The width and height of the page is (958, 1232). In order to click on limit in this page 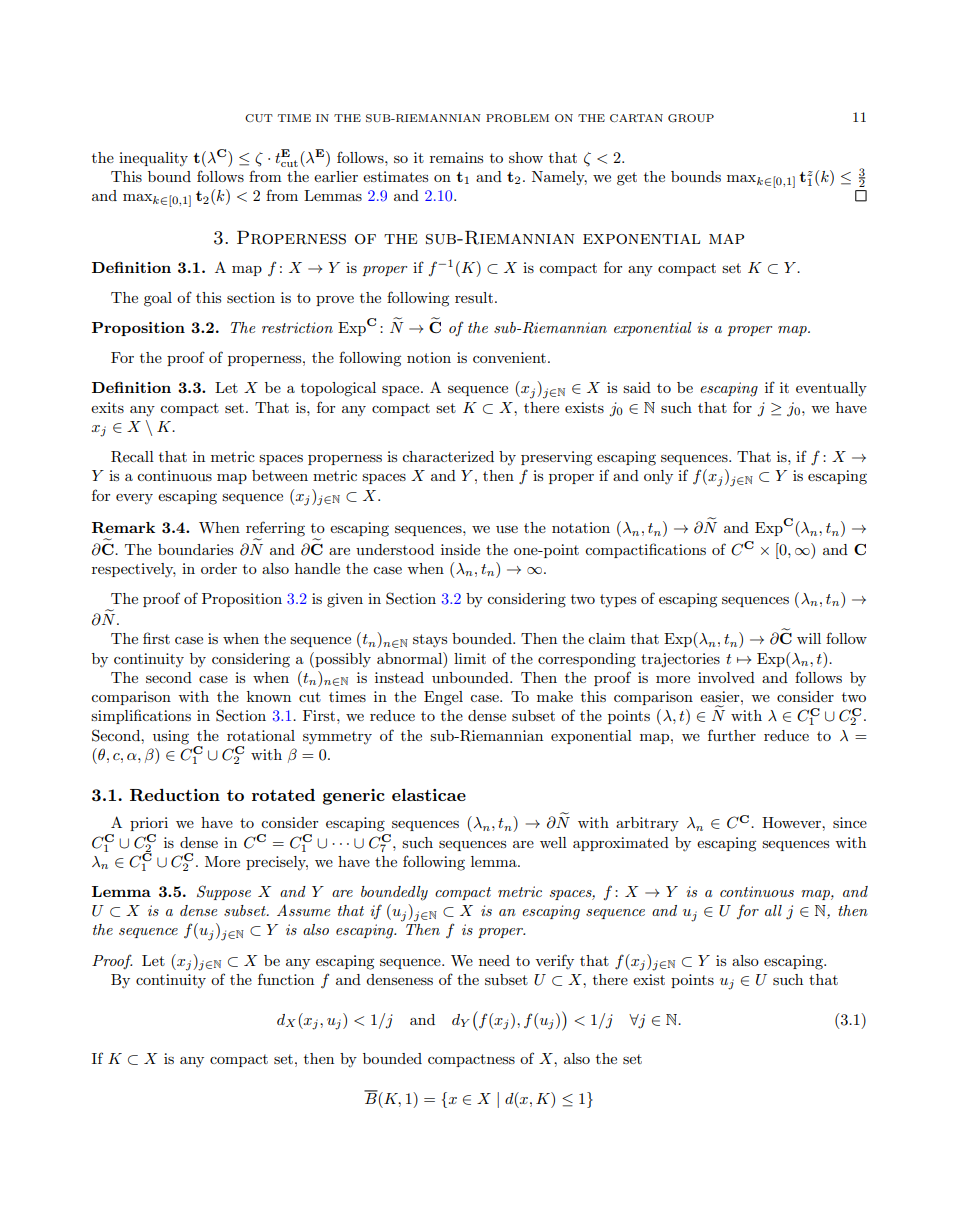, I will do `click(470, 658)`.
